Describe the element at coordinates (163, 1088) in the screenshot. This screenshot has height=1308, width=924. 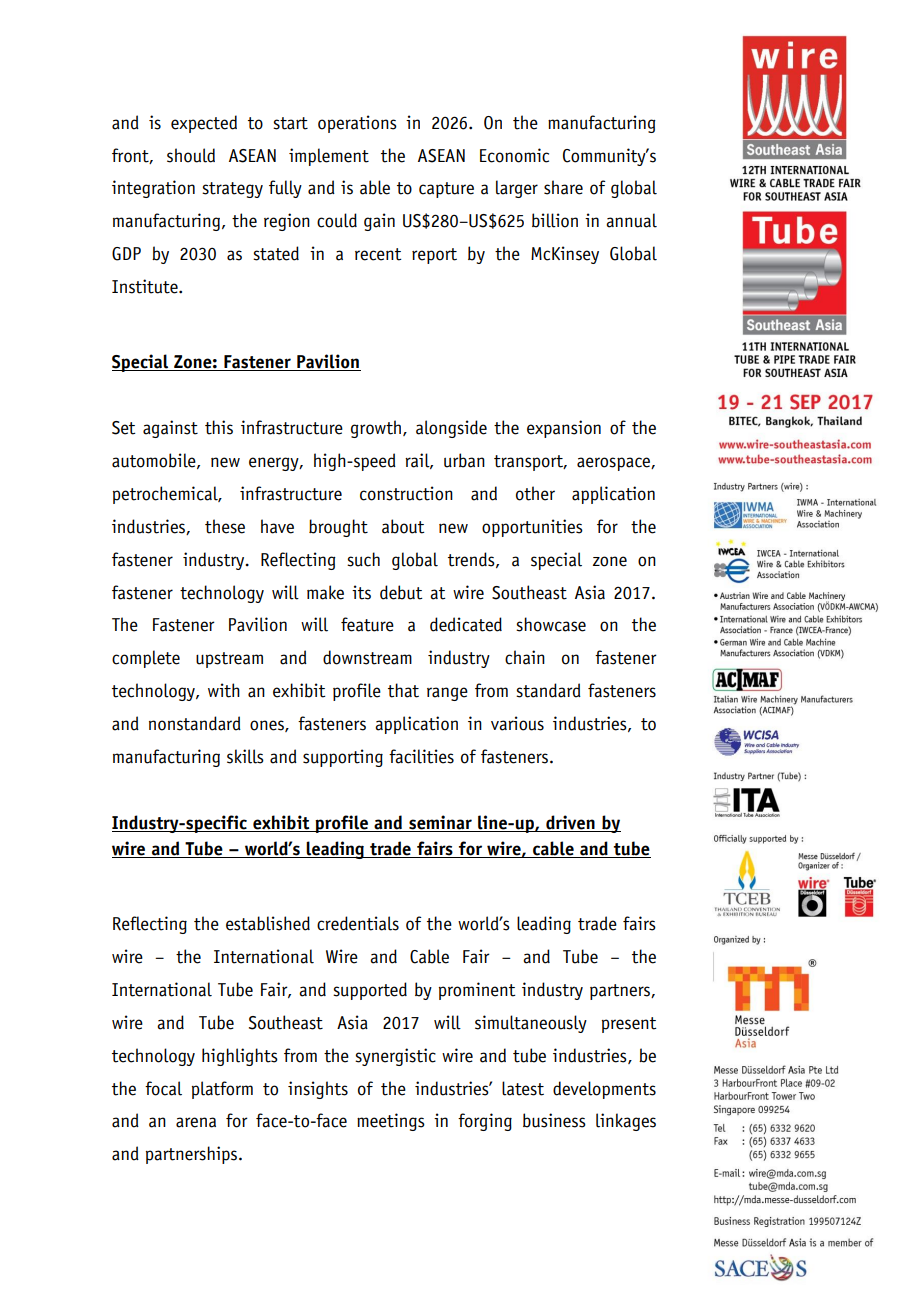
I see `focal` at that location.
